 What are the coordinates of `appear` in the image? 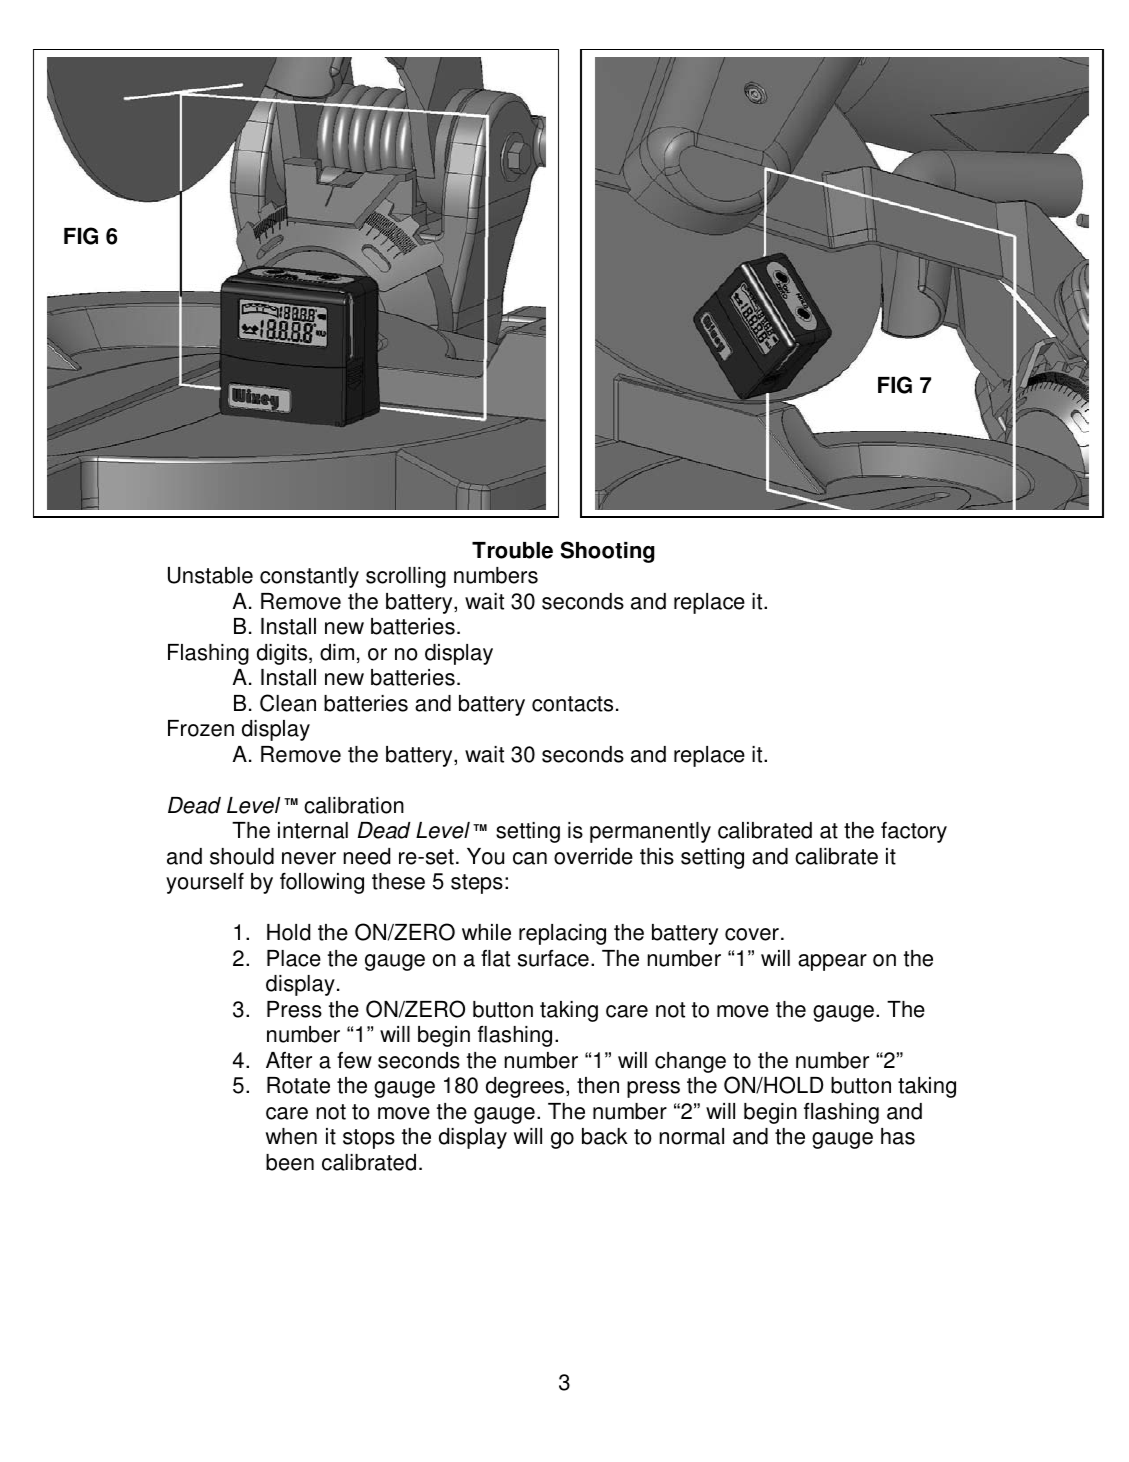 It's located at (832, 962).
